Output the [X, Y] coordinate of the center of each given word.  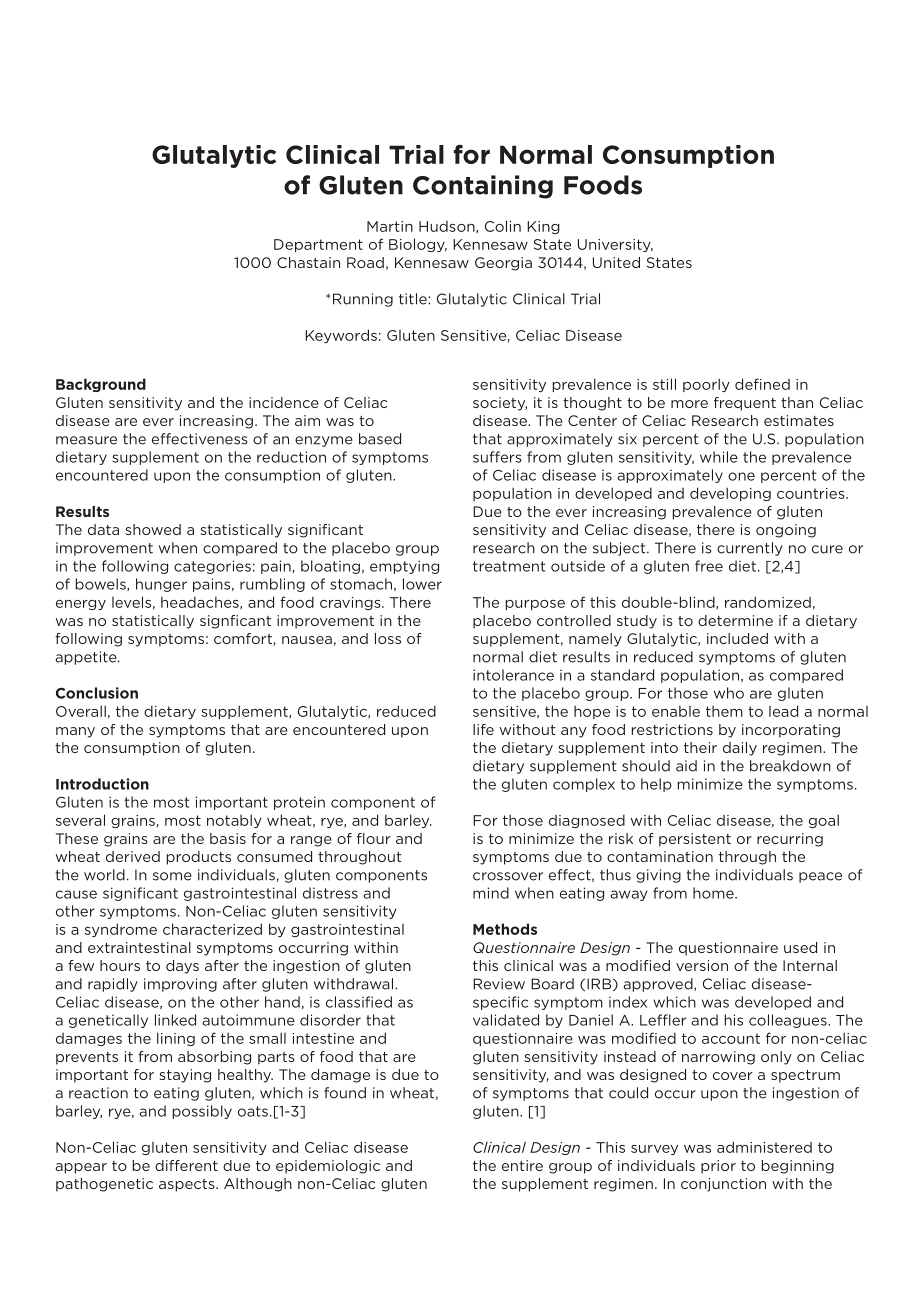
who [729, 693]
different [186, 1165]
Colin [503, 226]
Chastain [308, 262]
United [616, 262]
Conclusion [97, 693]
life [483, 729]
